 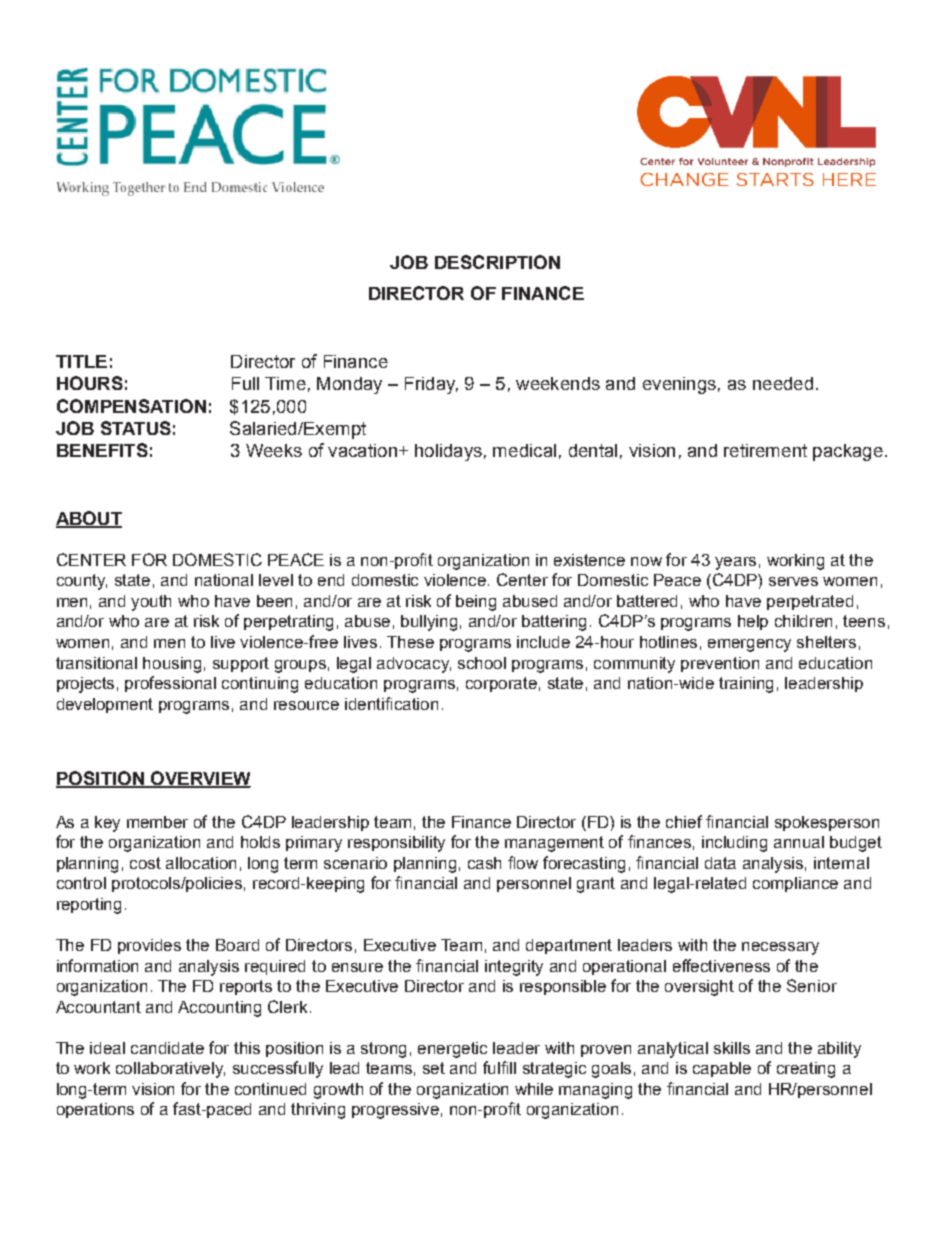 I want to click on member, so click(x=157, y=822).
